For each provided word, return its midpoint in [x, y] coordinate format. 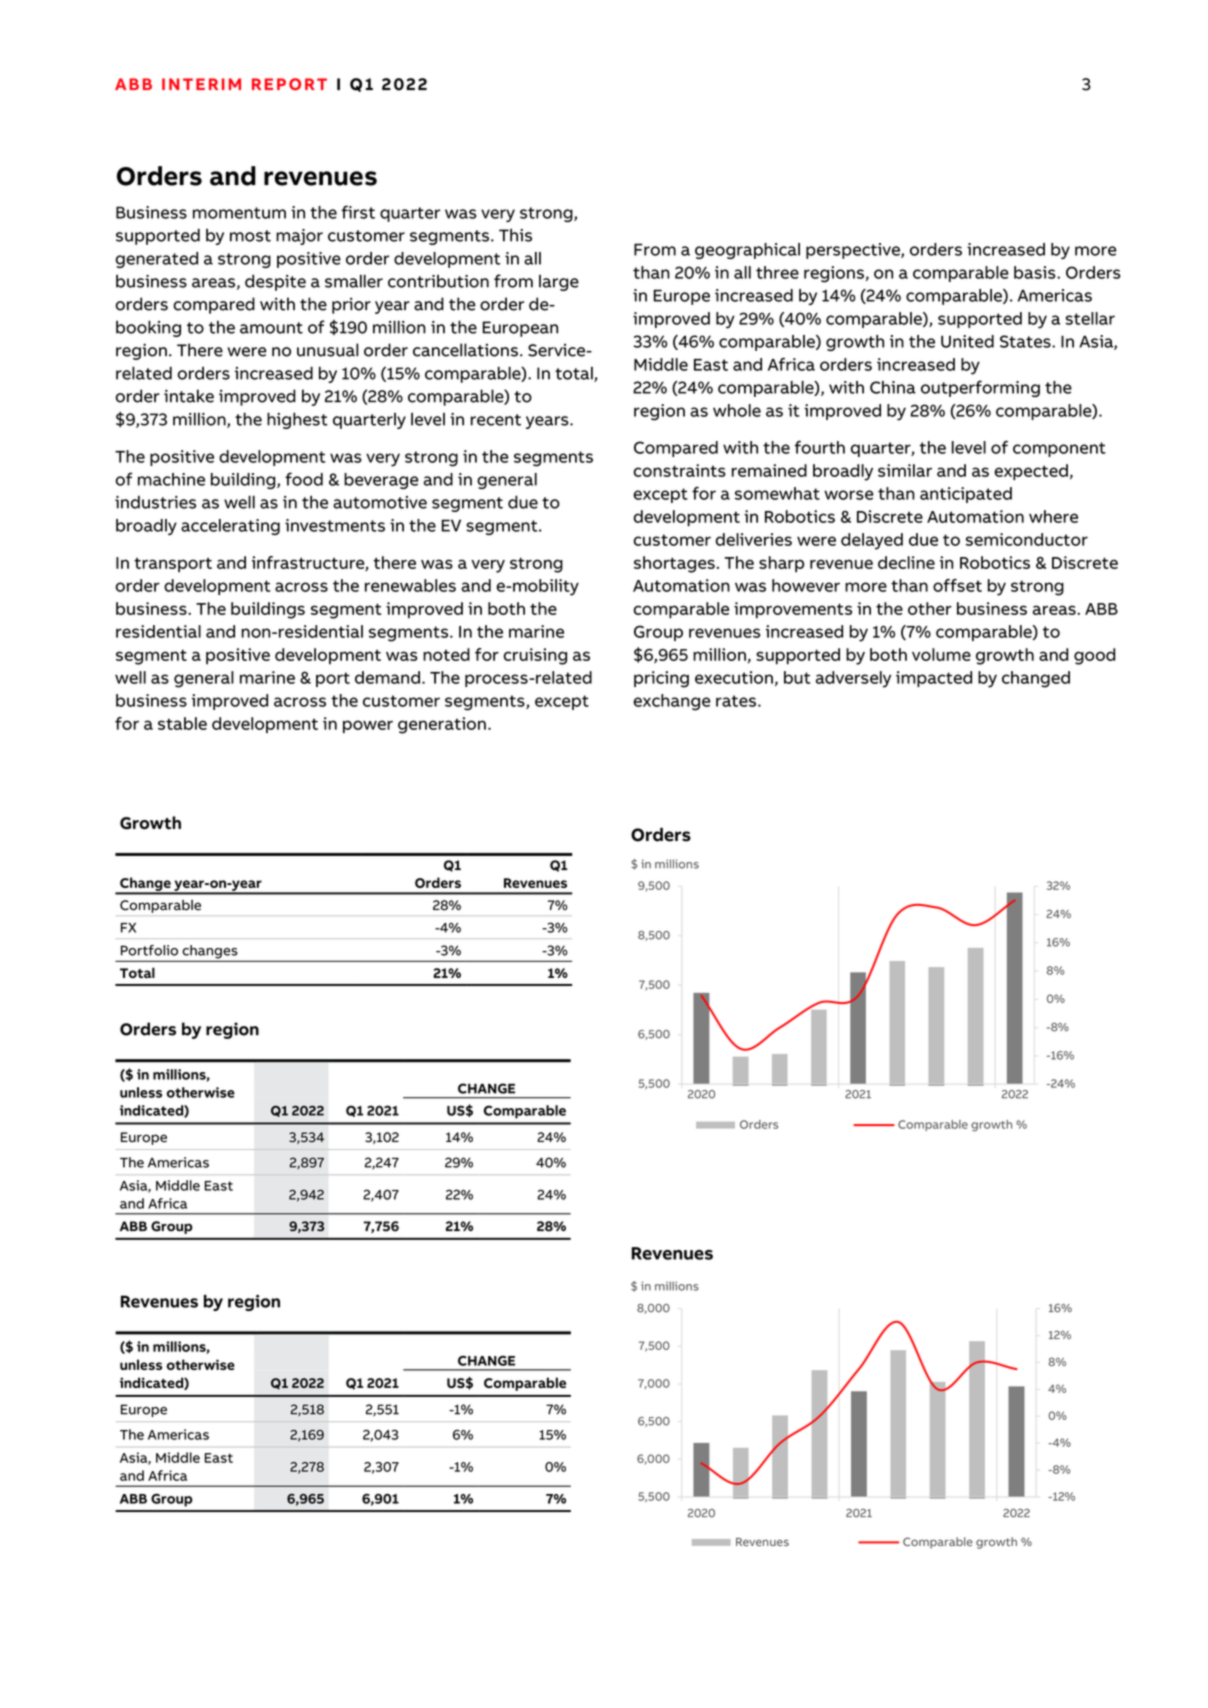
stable [182, 723]
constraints [680, 470]
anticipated [966, 495]
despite [275, 282]
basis [1036, 272]
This [515, 235]
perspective [854, 251]
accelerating [230, 527]
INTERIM [201, 84]
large [559, 283]
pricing [661, 679]
